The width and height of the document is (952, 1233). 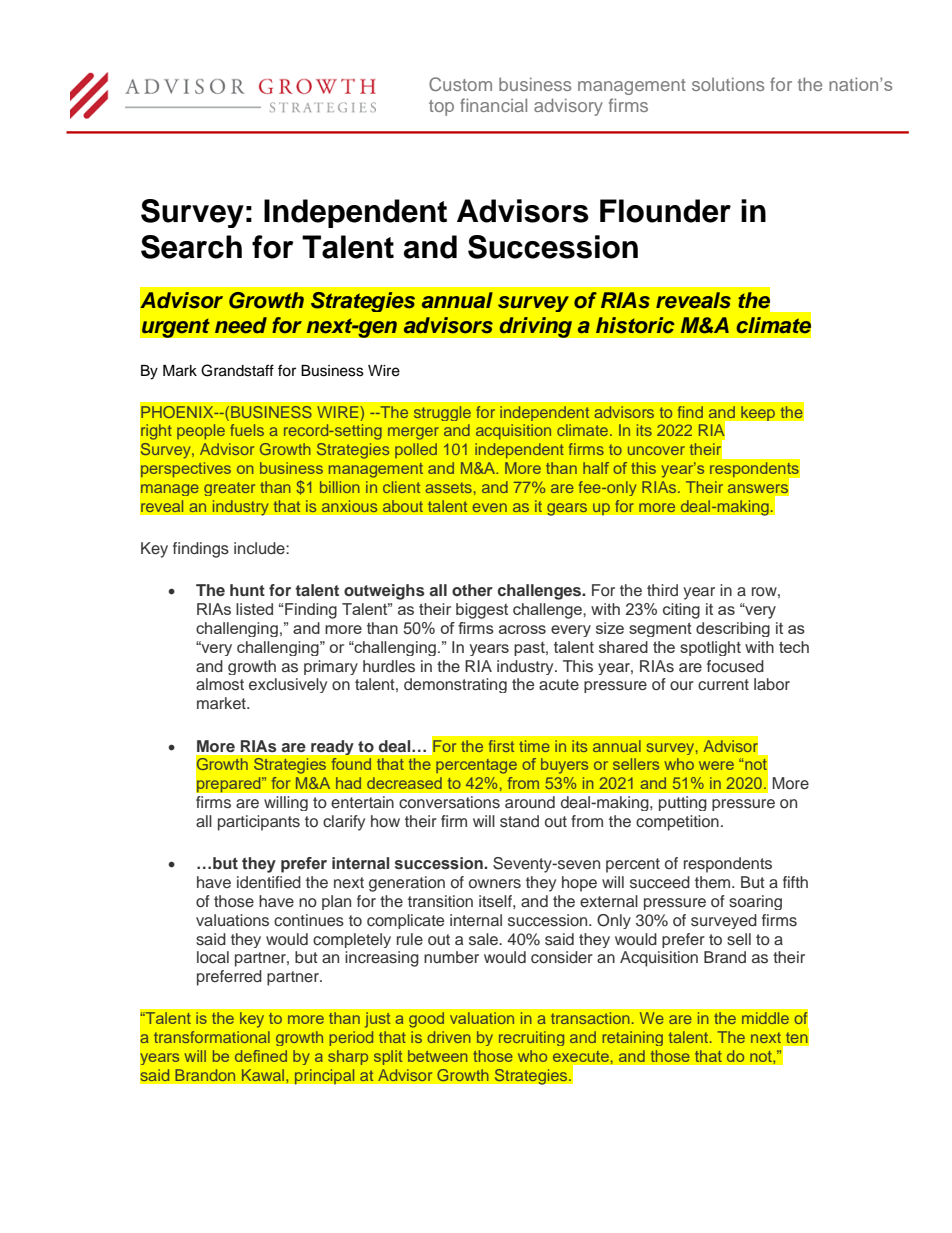 What do you see at coordinates (442, 413) in the document?
I see `struggle` at bounding box center [442, 413].
